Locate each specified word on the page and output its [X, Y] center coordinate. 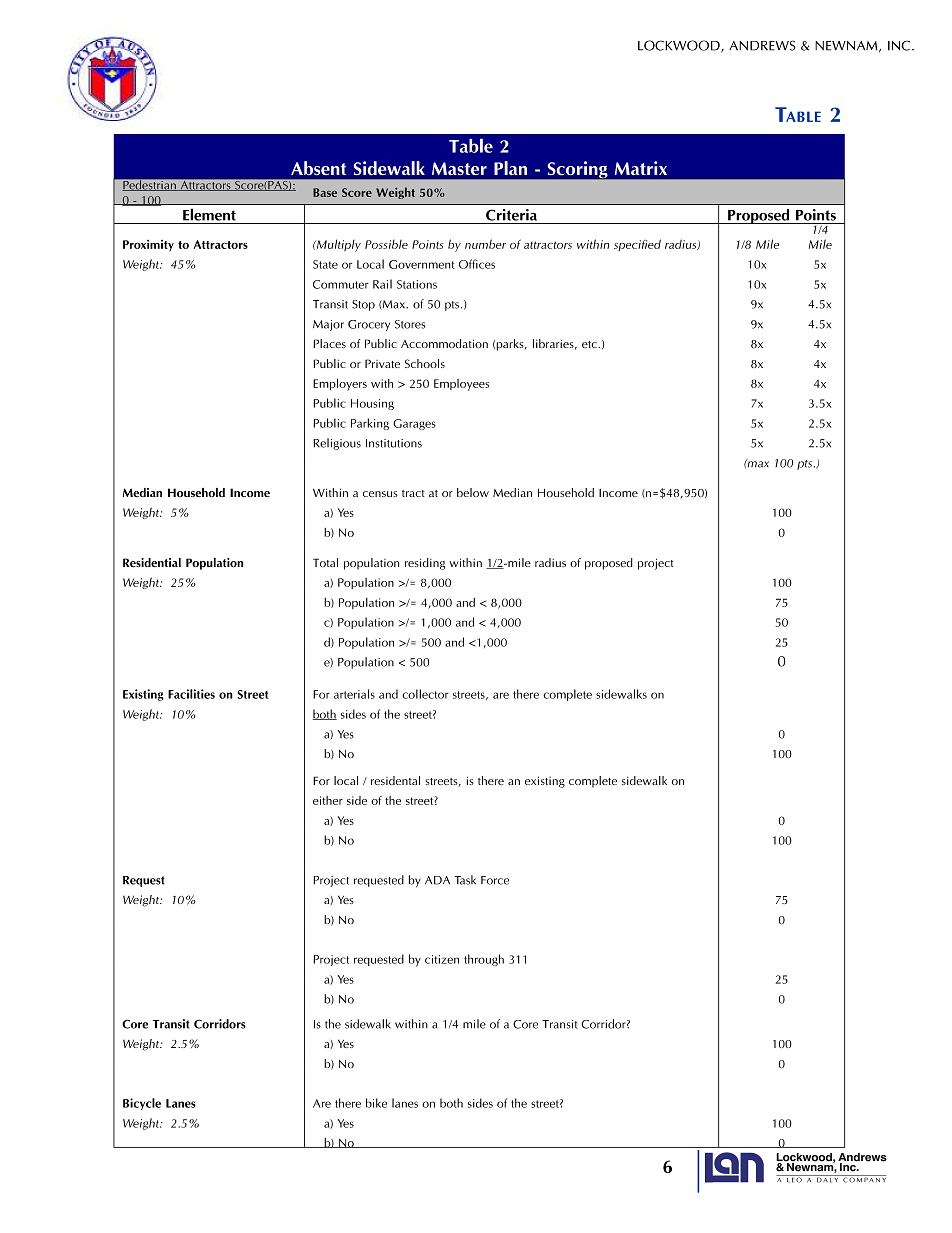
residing [425, 564]
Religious [337, 444]
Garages [414, 424]
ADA [437, 880]
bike [376, 1103]
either [328, 800]
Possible [386, 244]
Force [495, 880]
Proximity [148, 245]
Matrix [641, 168]
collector [425, 694]
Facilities [191, 694]
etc [590, 344]
